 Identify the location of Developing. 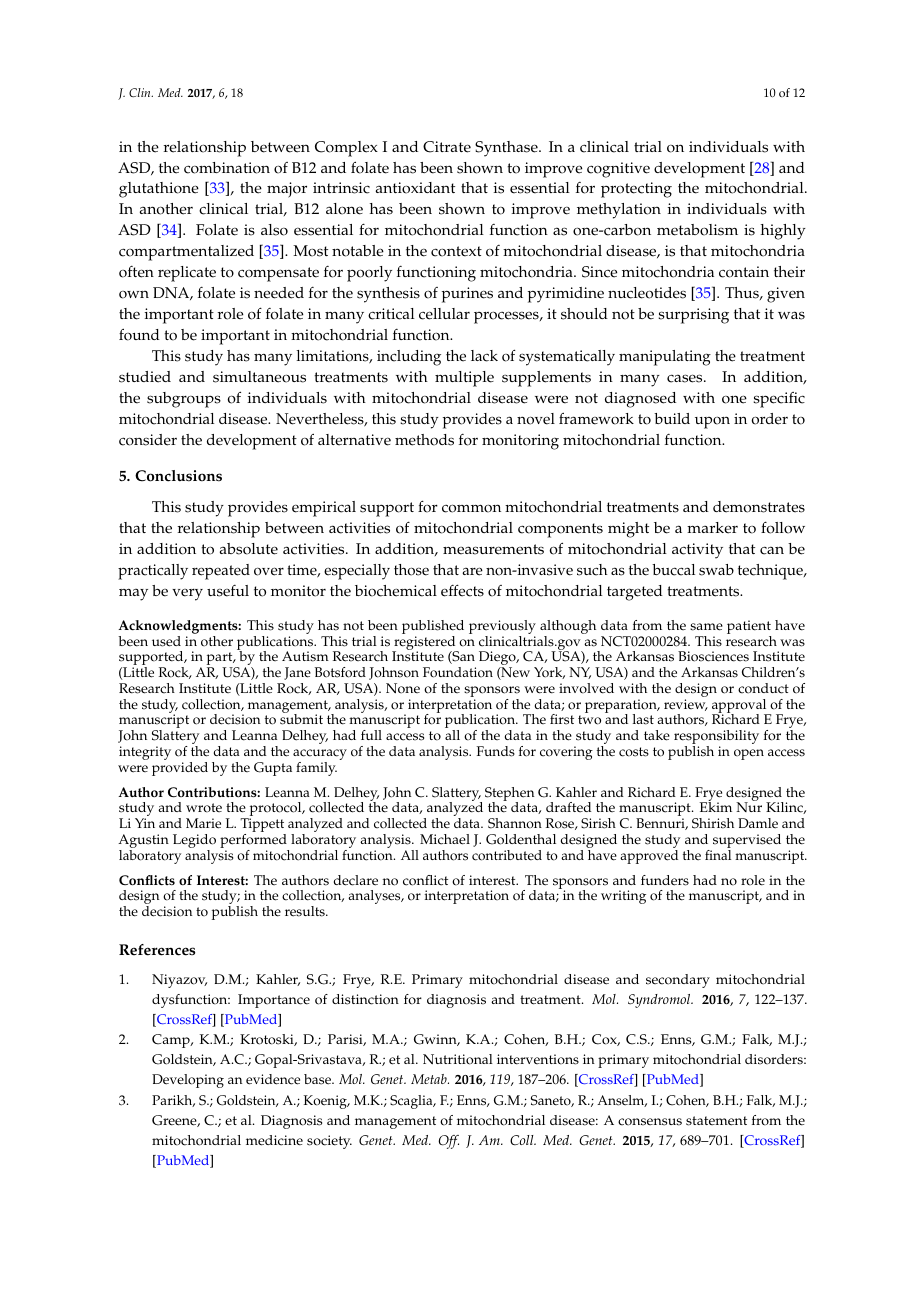
(188, 1081).
